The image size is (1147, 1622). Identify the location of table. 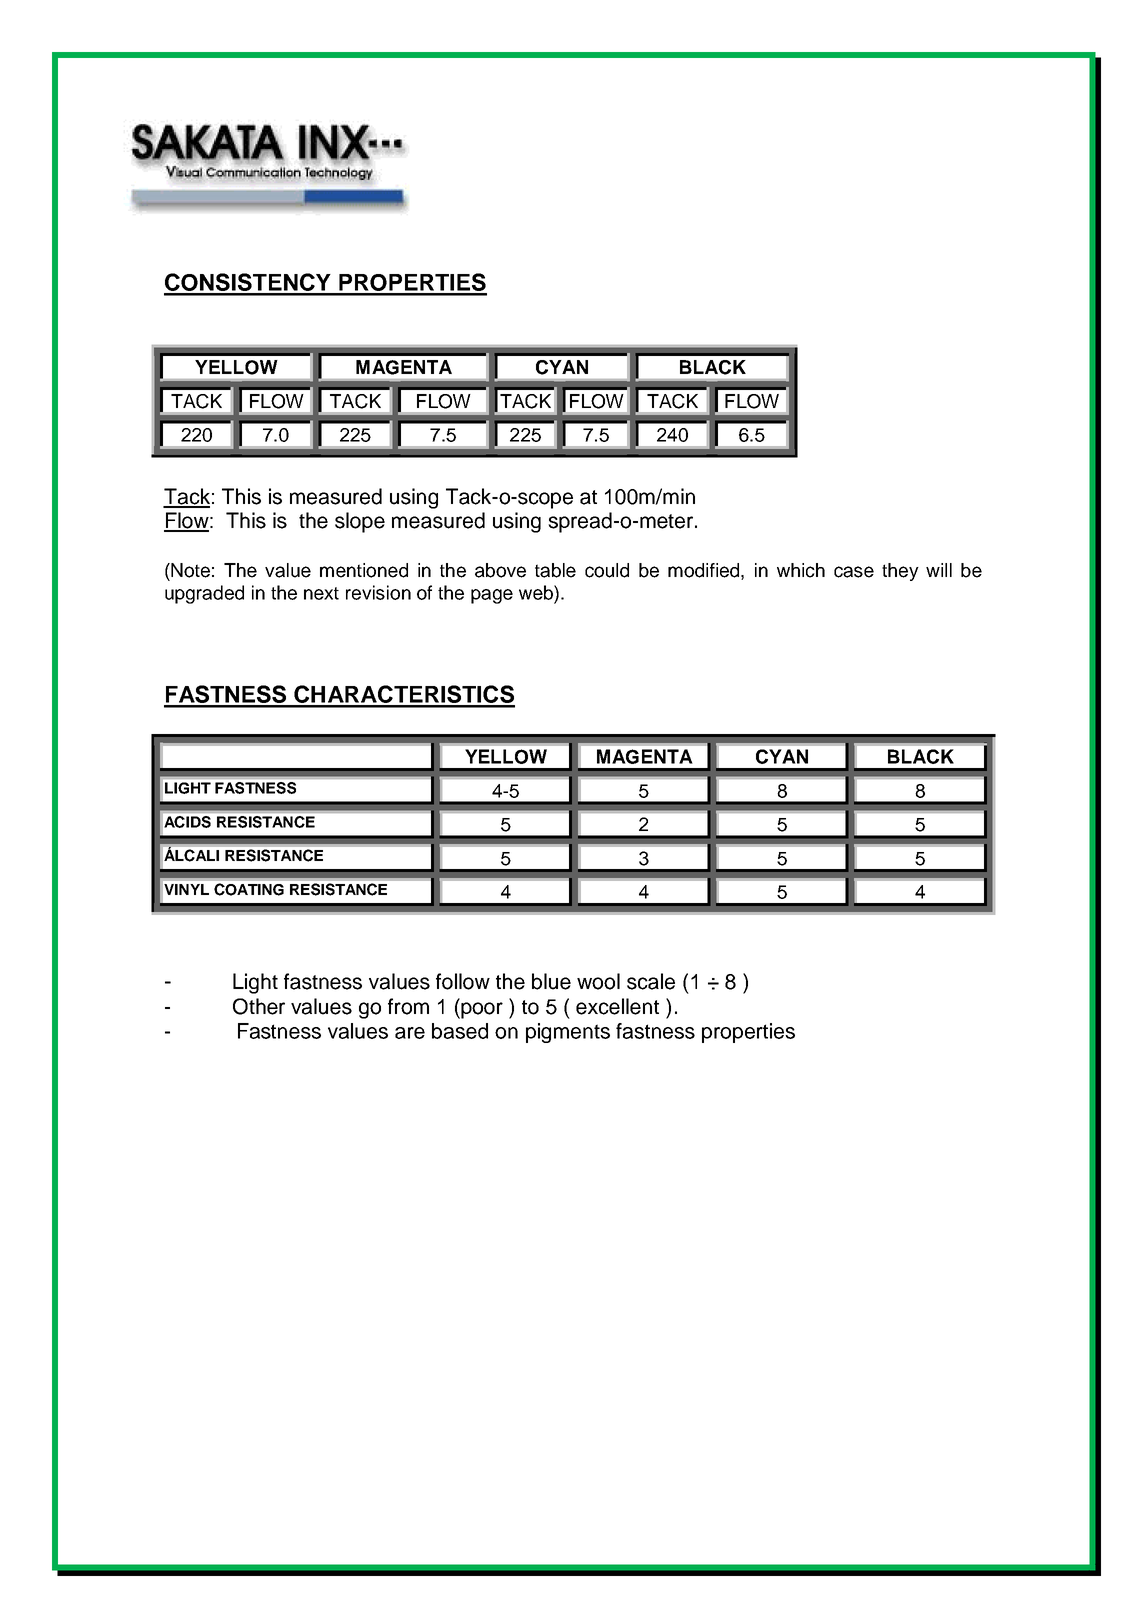
(555, 570).
